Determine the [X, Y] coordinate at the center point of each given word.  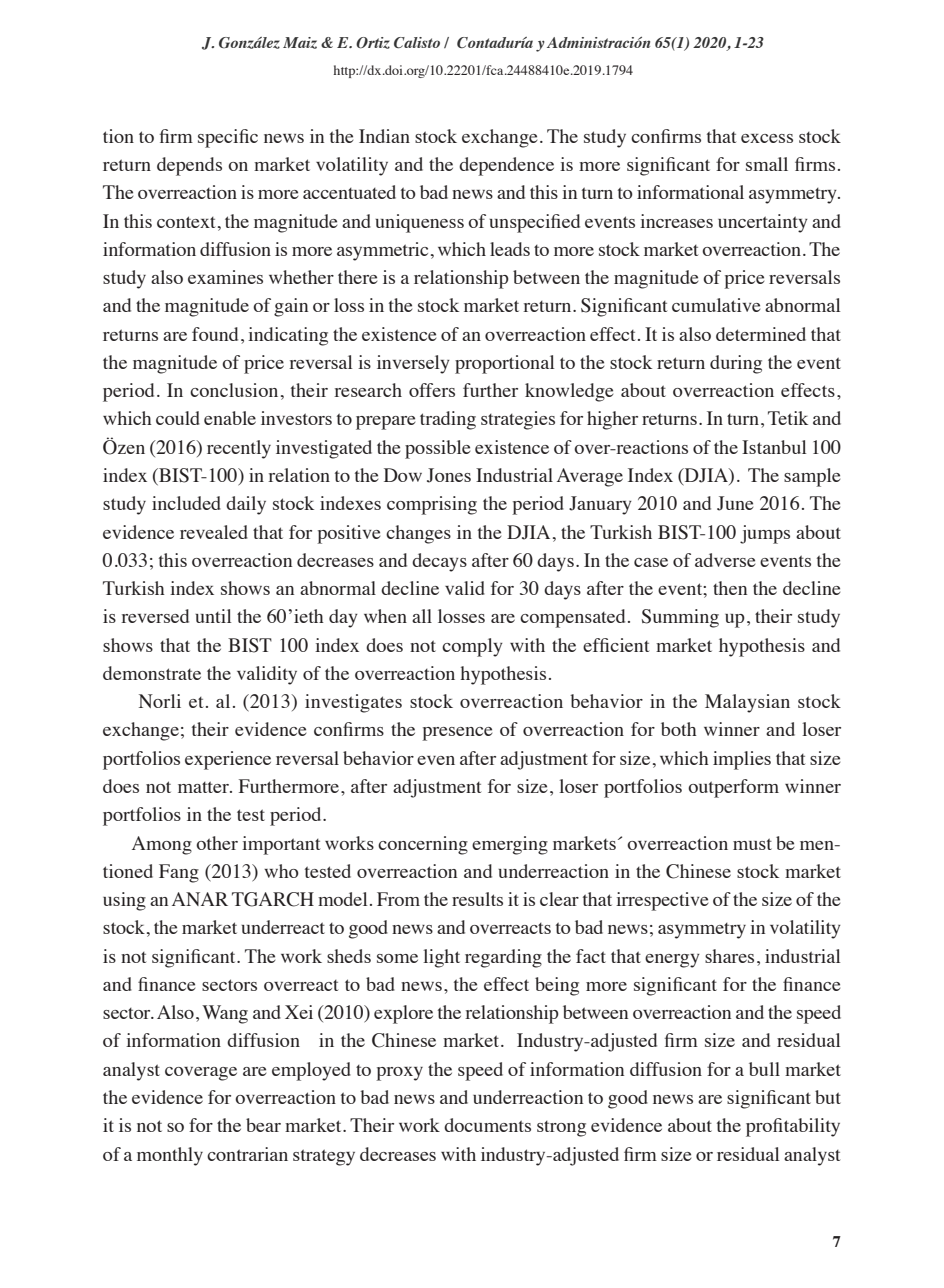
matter [204, 787]
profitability [793, 1127]
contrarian [247, 1154]
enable [230, 418]
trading [448, 420]
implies [742, 760]
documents [487, 1125]
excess [767, 138]
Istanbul [774, 447]
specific [228, 138]
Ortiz [373, 43]
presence [457, 734]
